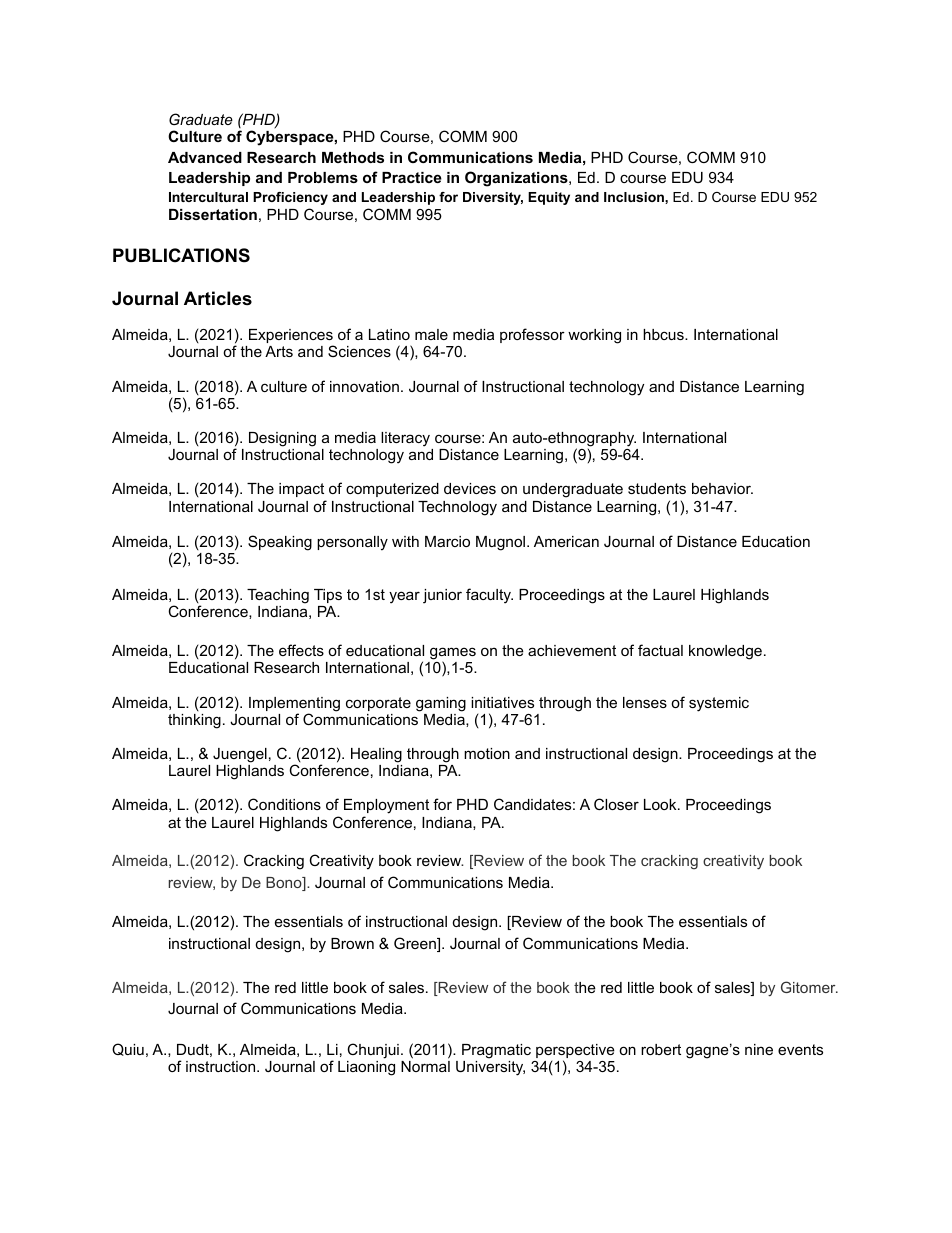  I want to click on devices, so click(470, 488).
